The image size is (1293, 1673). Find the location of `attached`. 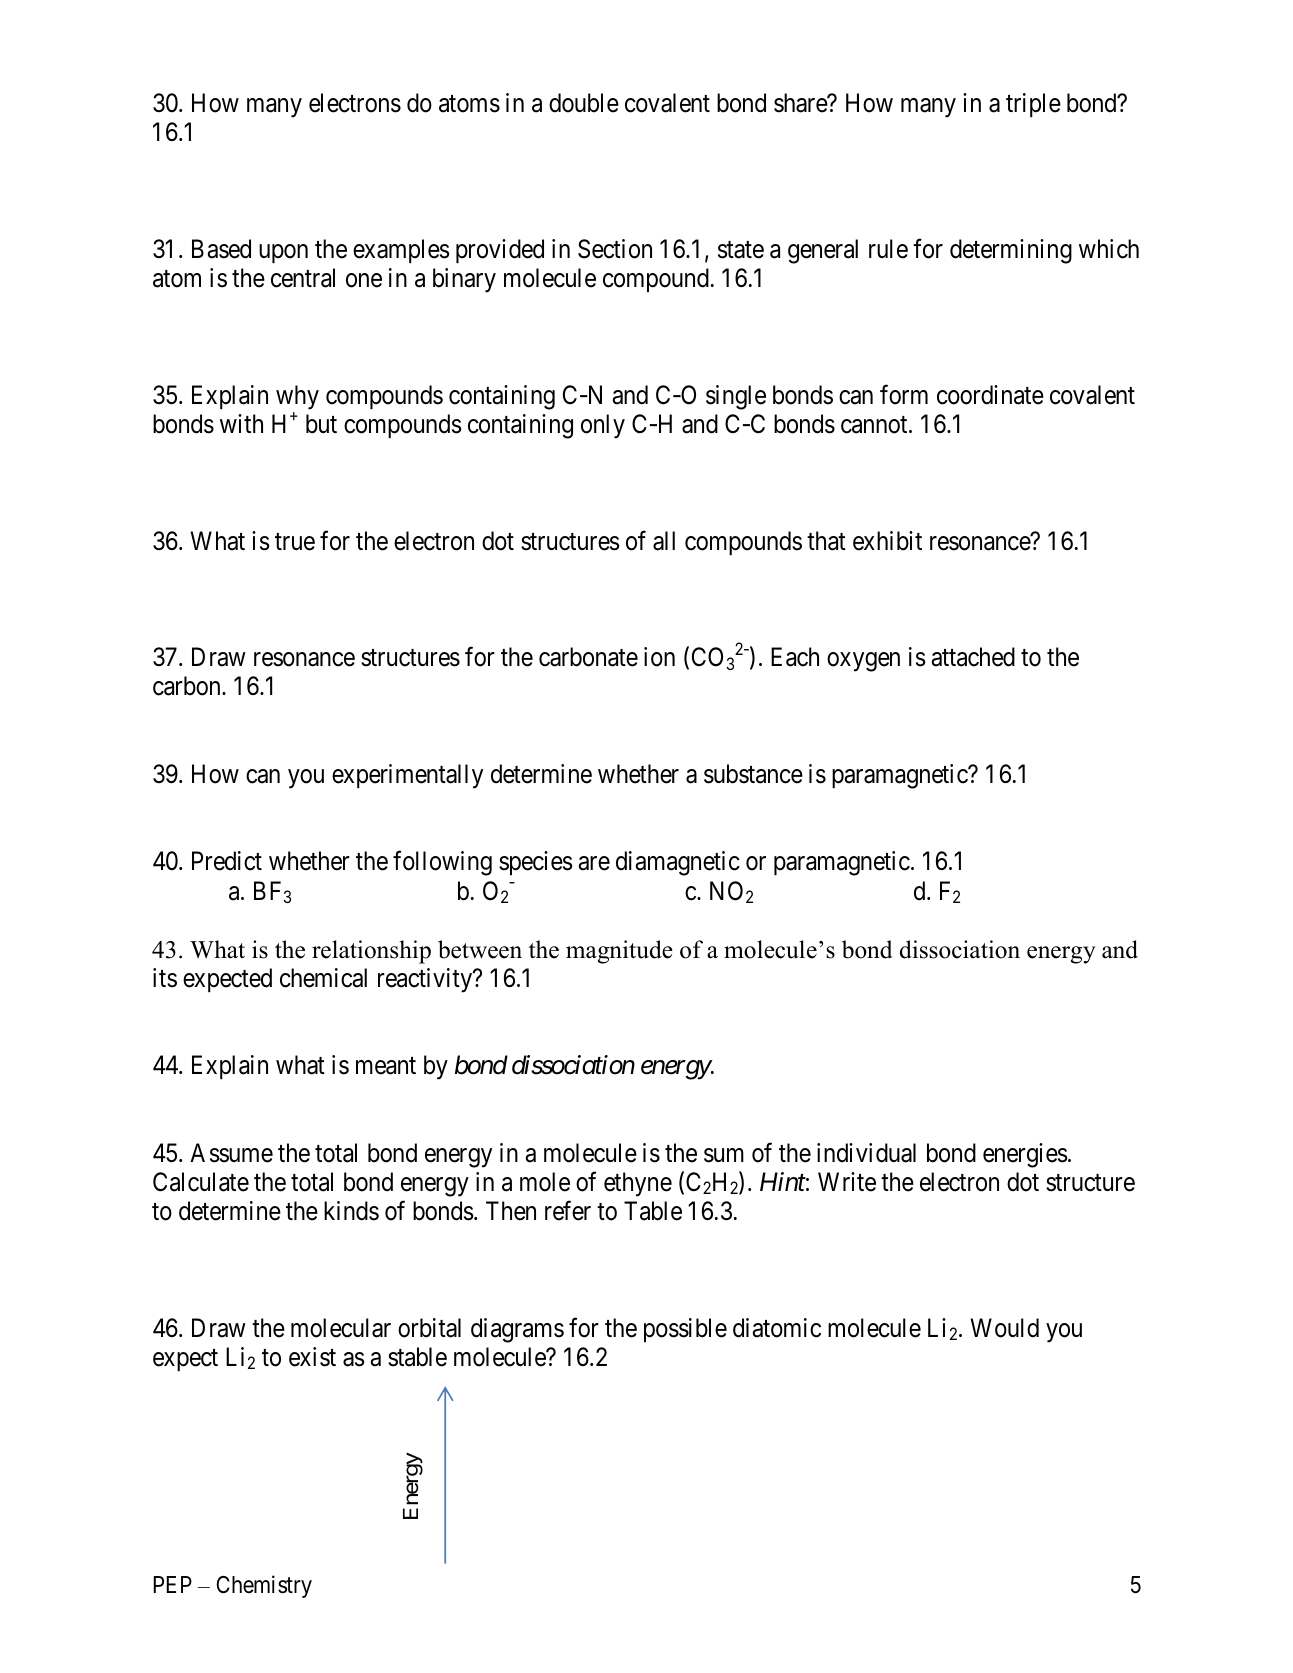

attached is located at coordinates (973, 657).
